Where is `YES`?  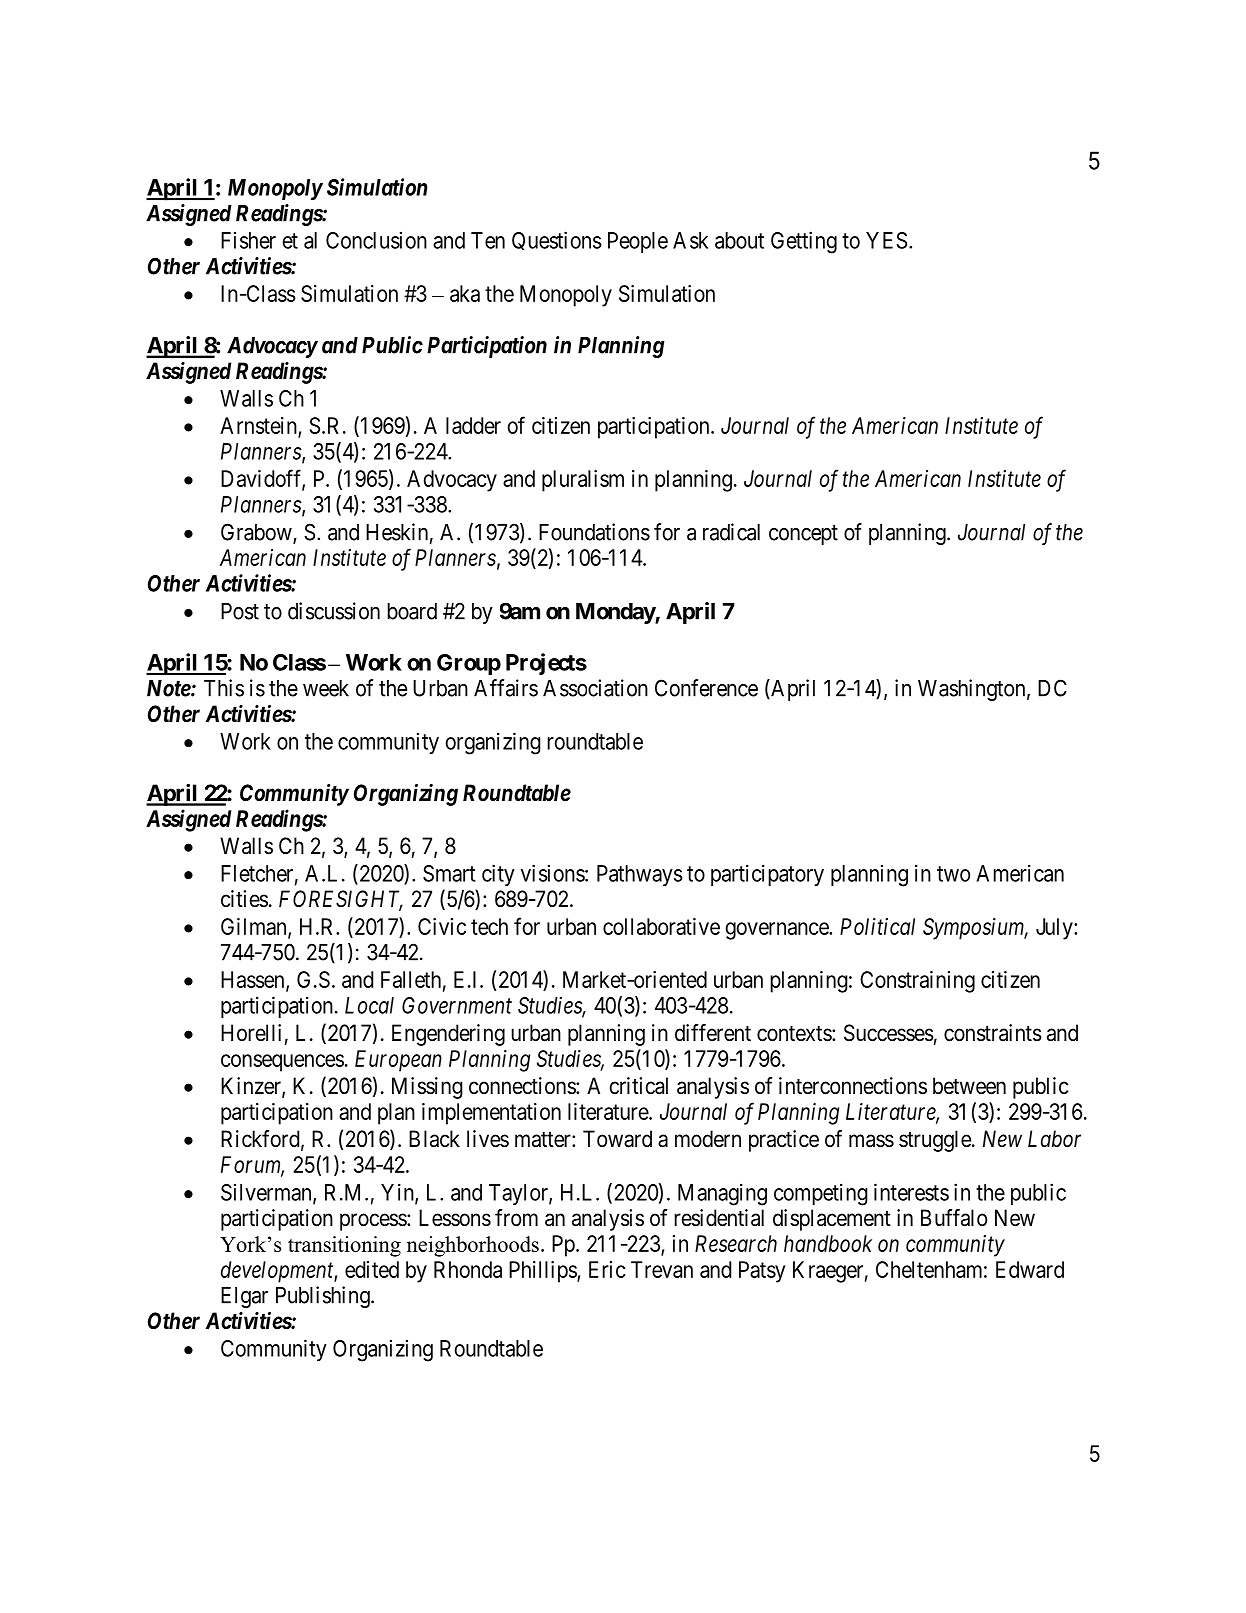
YES is located at coordinates (886, 240).
